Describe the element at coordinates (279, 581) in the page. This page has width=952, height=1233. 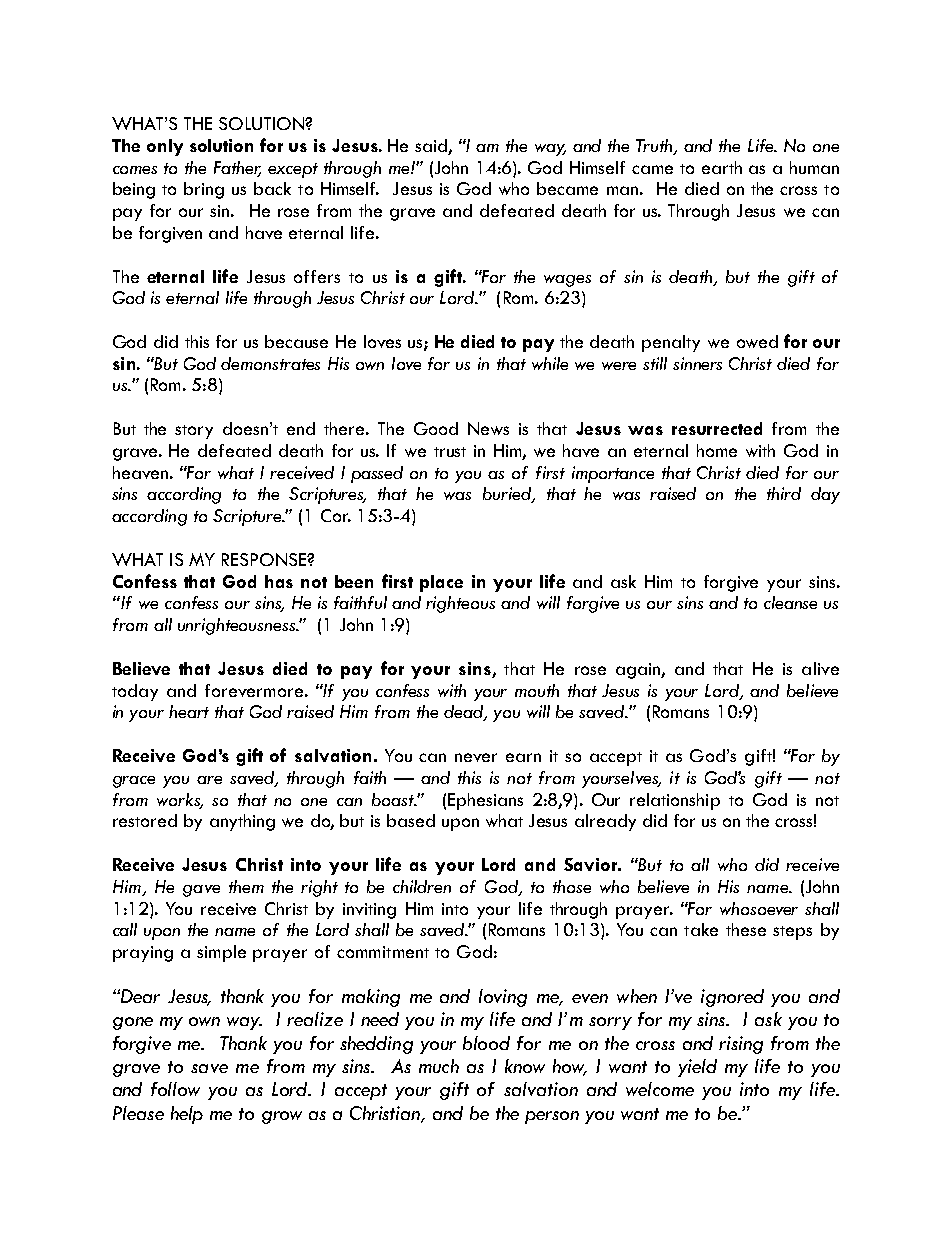
I see `has` at that location.
